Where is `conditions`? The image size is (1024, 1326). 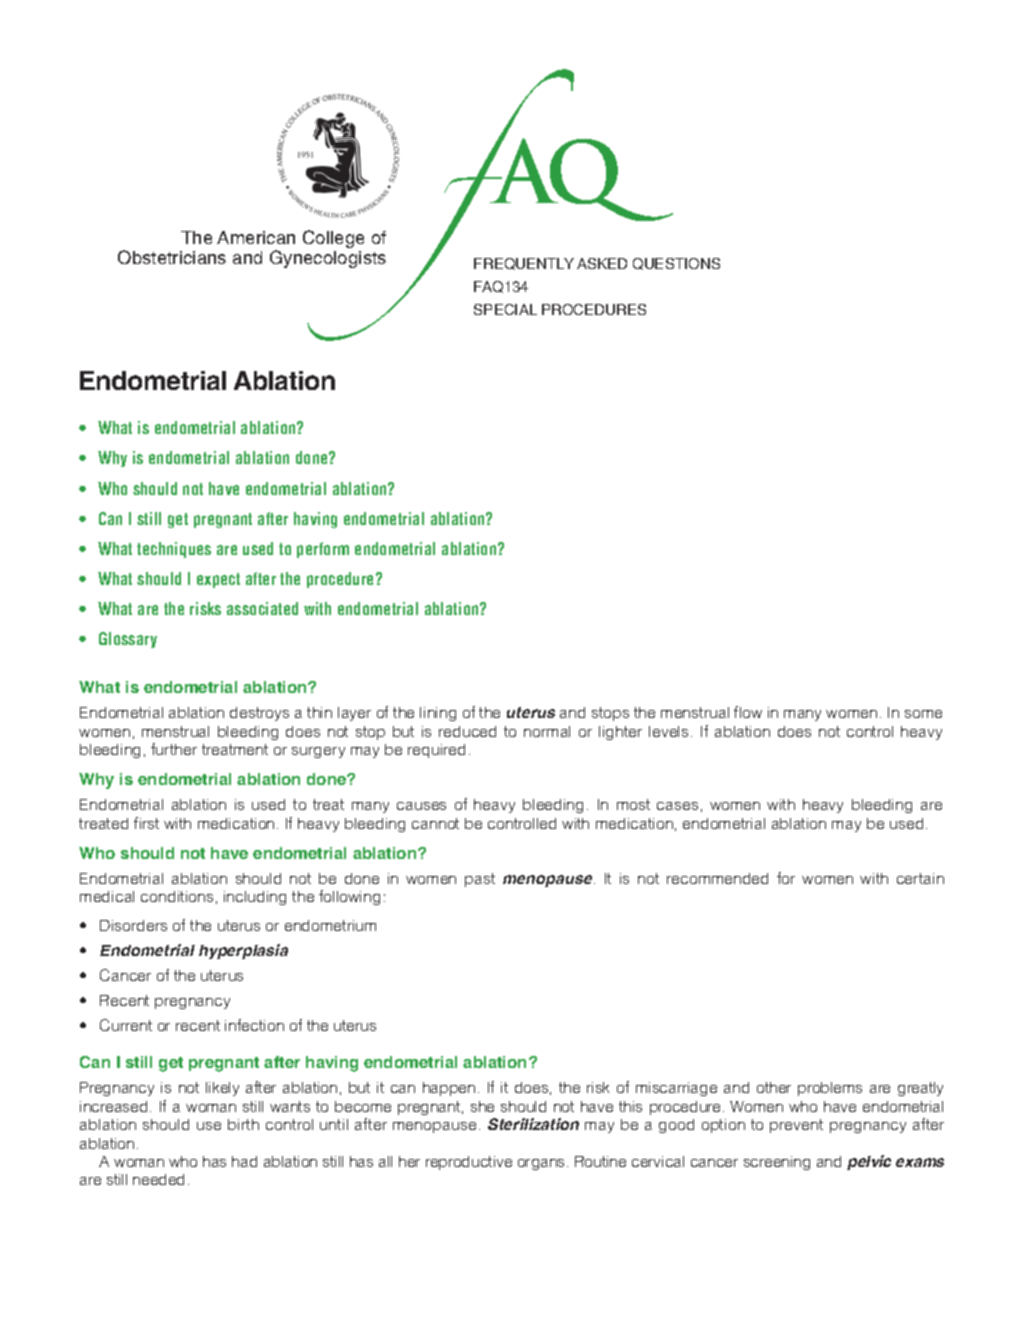 conditions is located at coordinates (177, 896).
